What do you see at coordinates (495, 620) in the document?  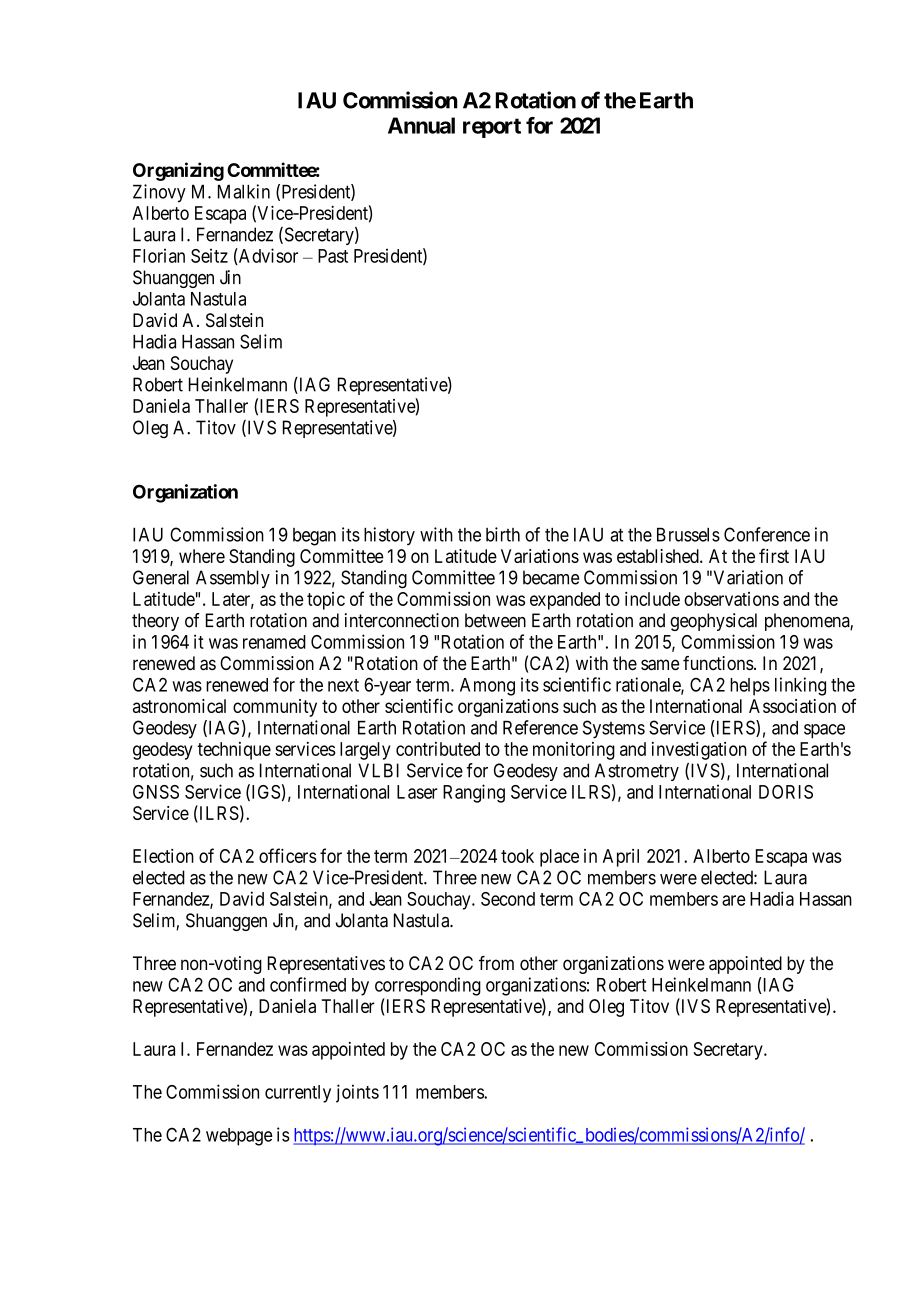 I see `between` at bounding box center [495, 620].
